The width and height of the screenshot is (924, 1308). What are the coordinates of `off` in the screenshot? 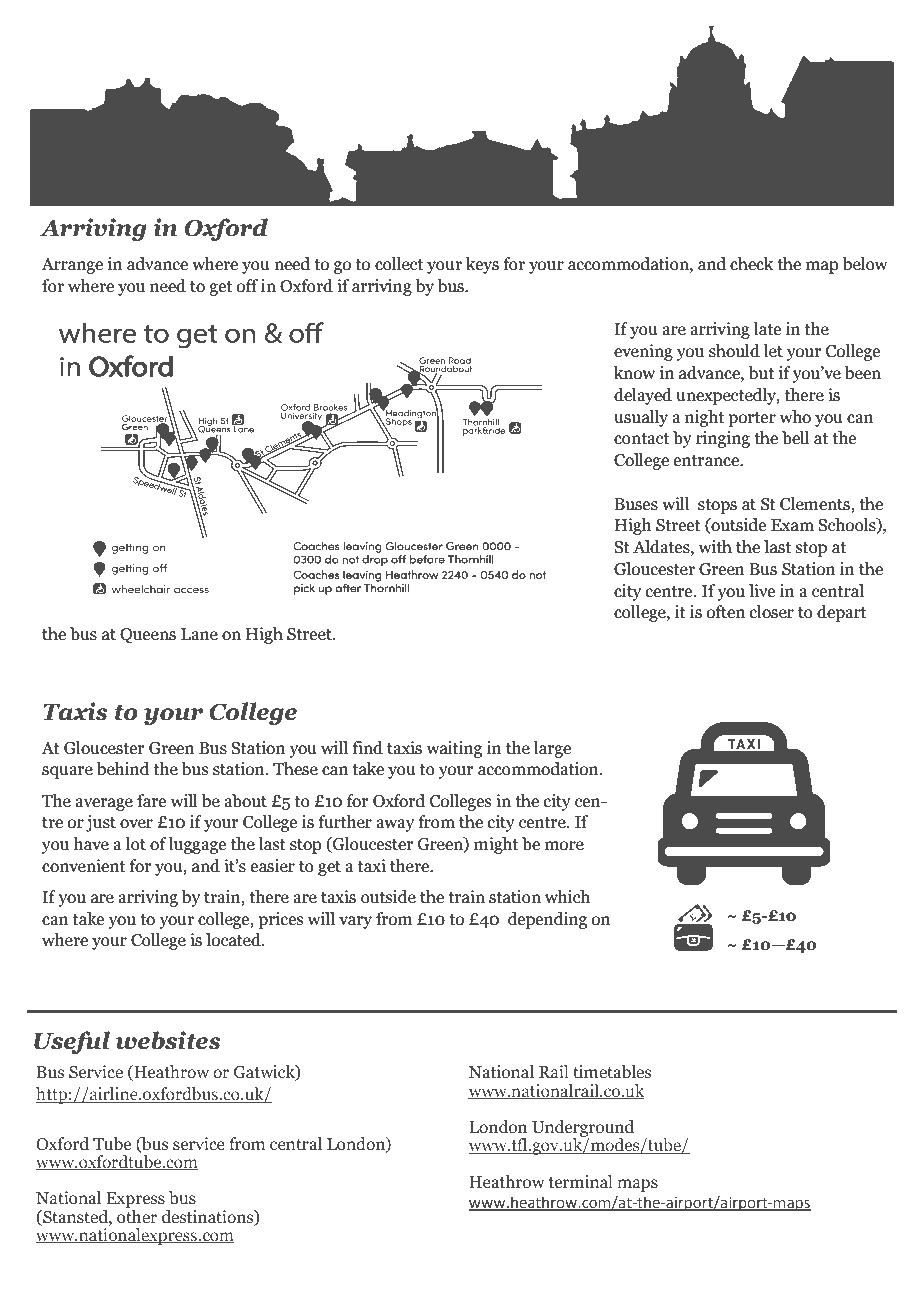 It's located at (247, 286).
